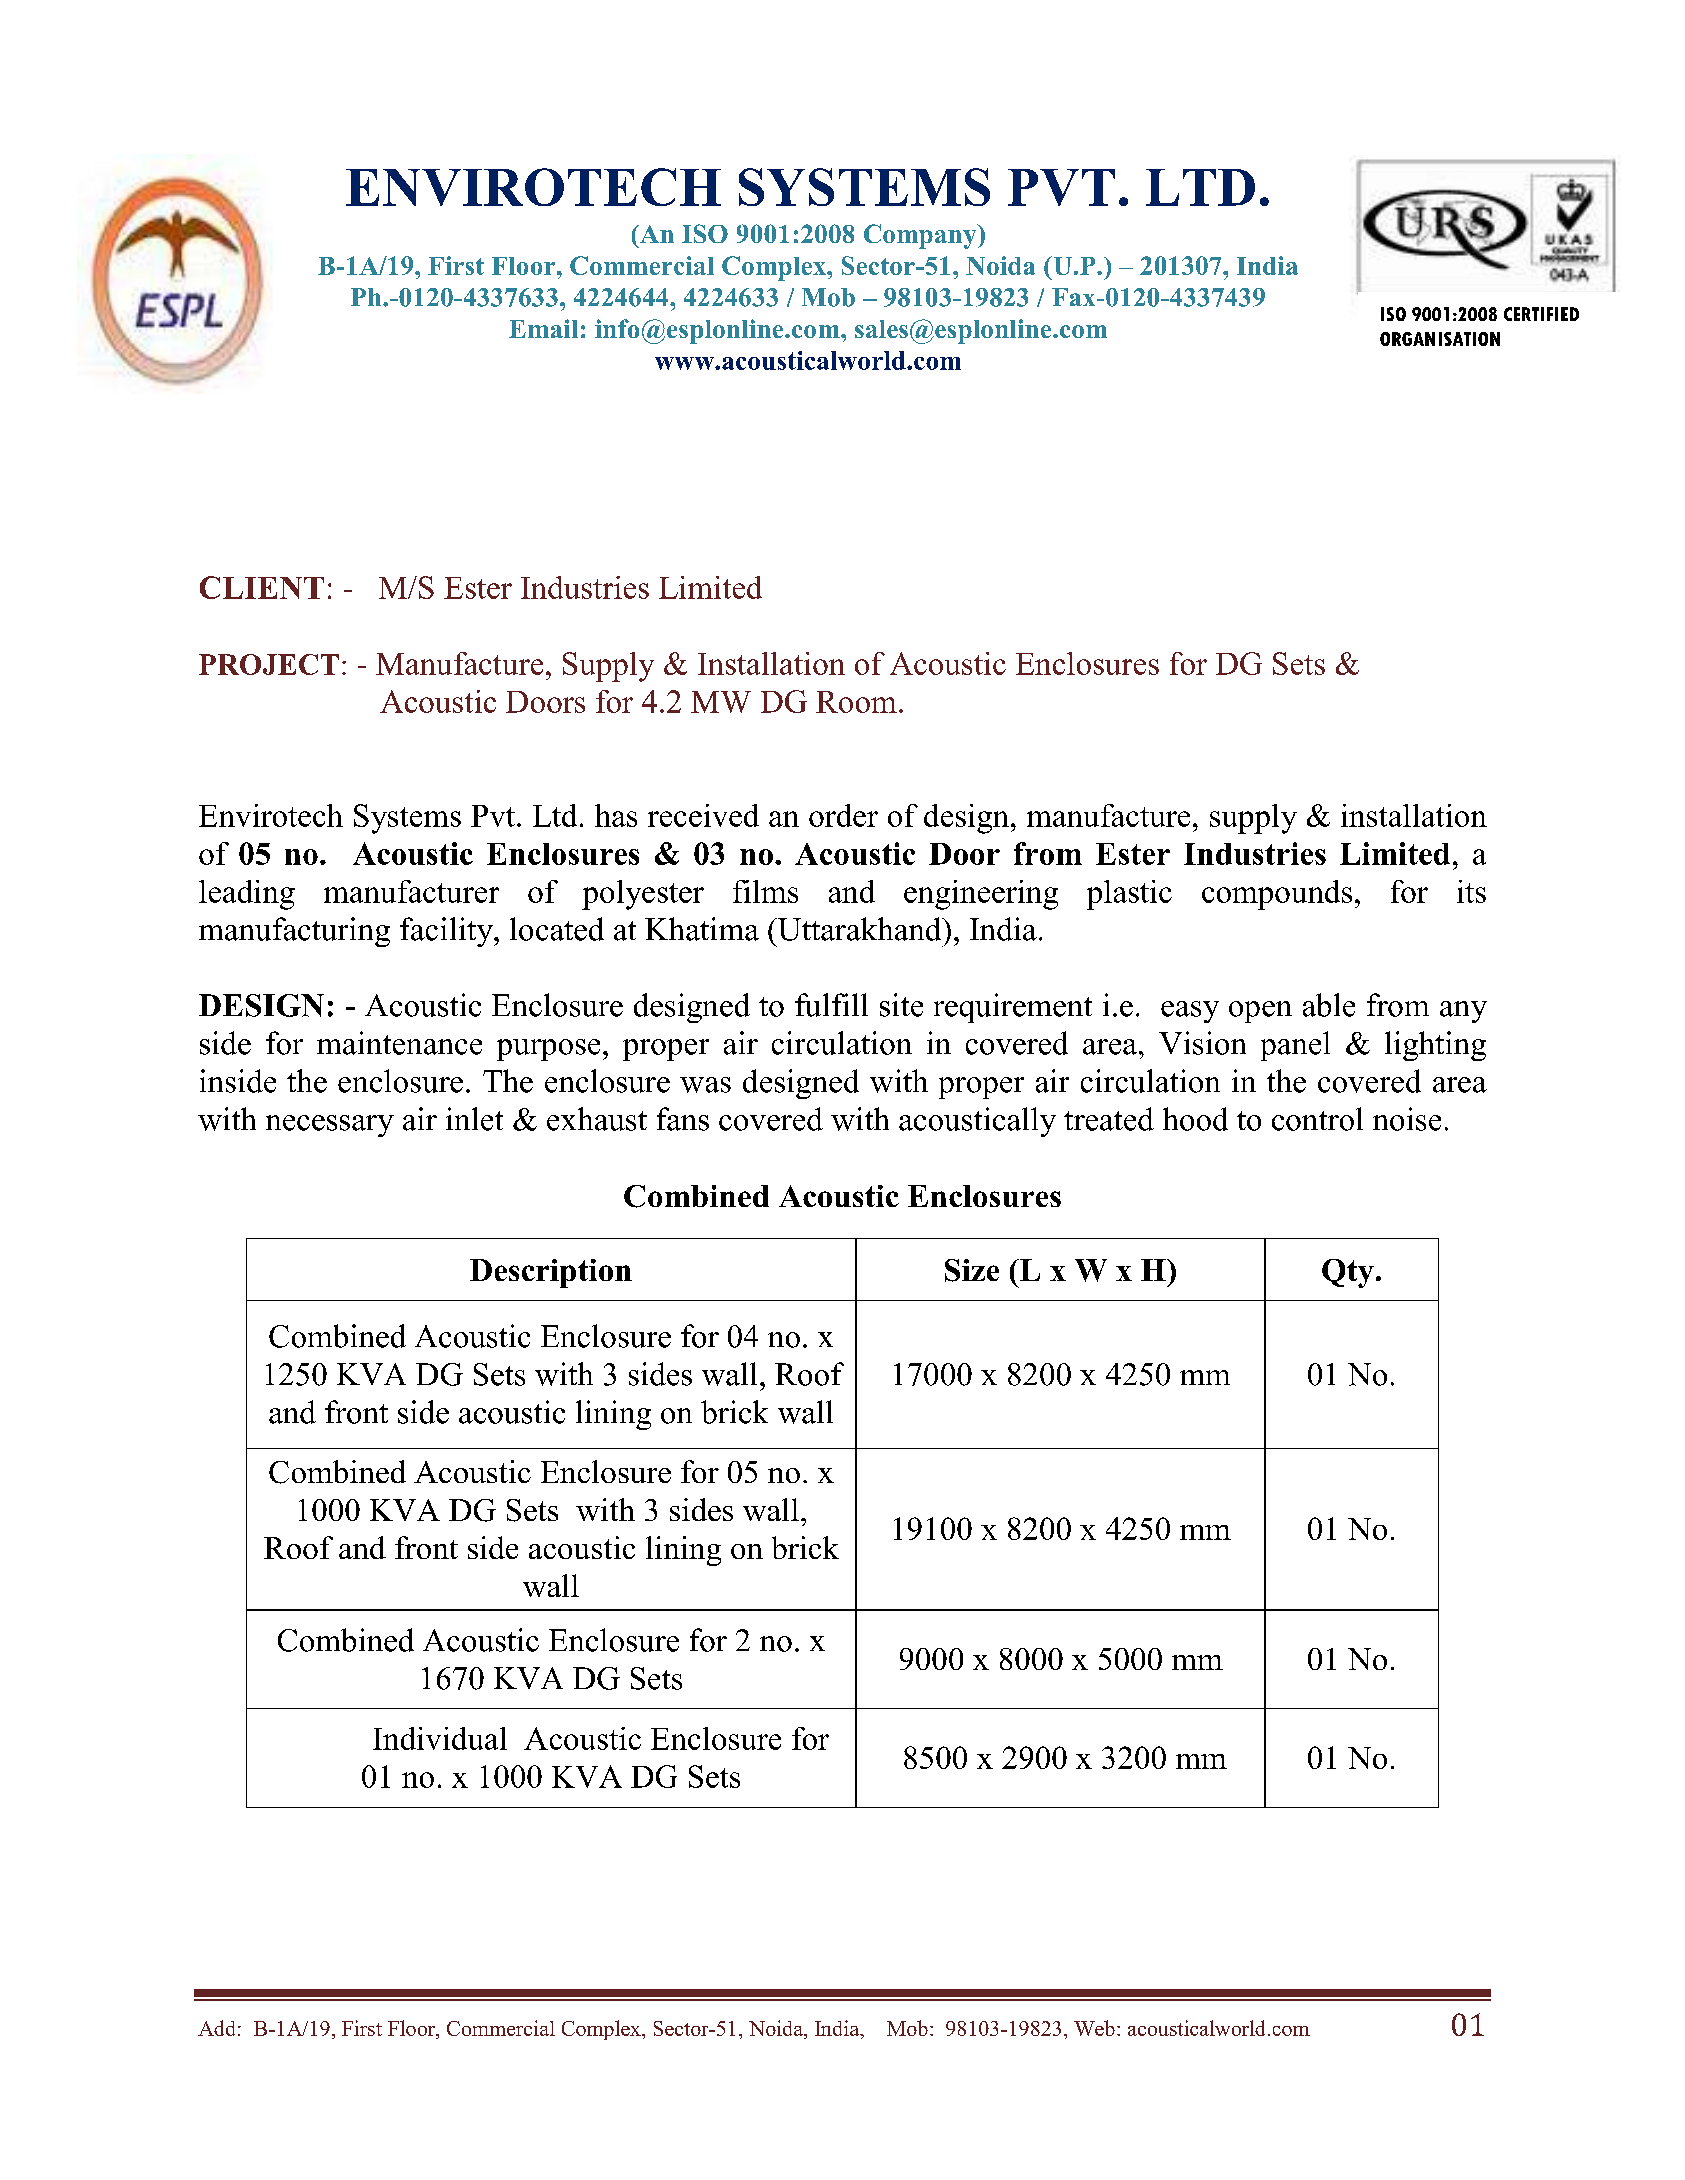 This document has width=1685, height=2180. Describe the element at coordinates (1348, 1273) in the document. I see `Qty` at that location.
